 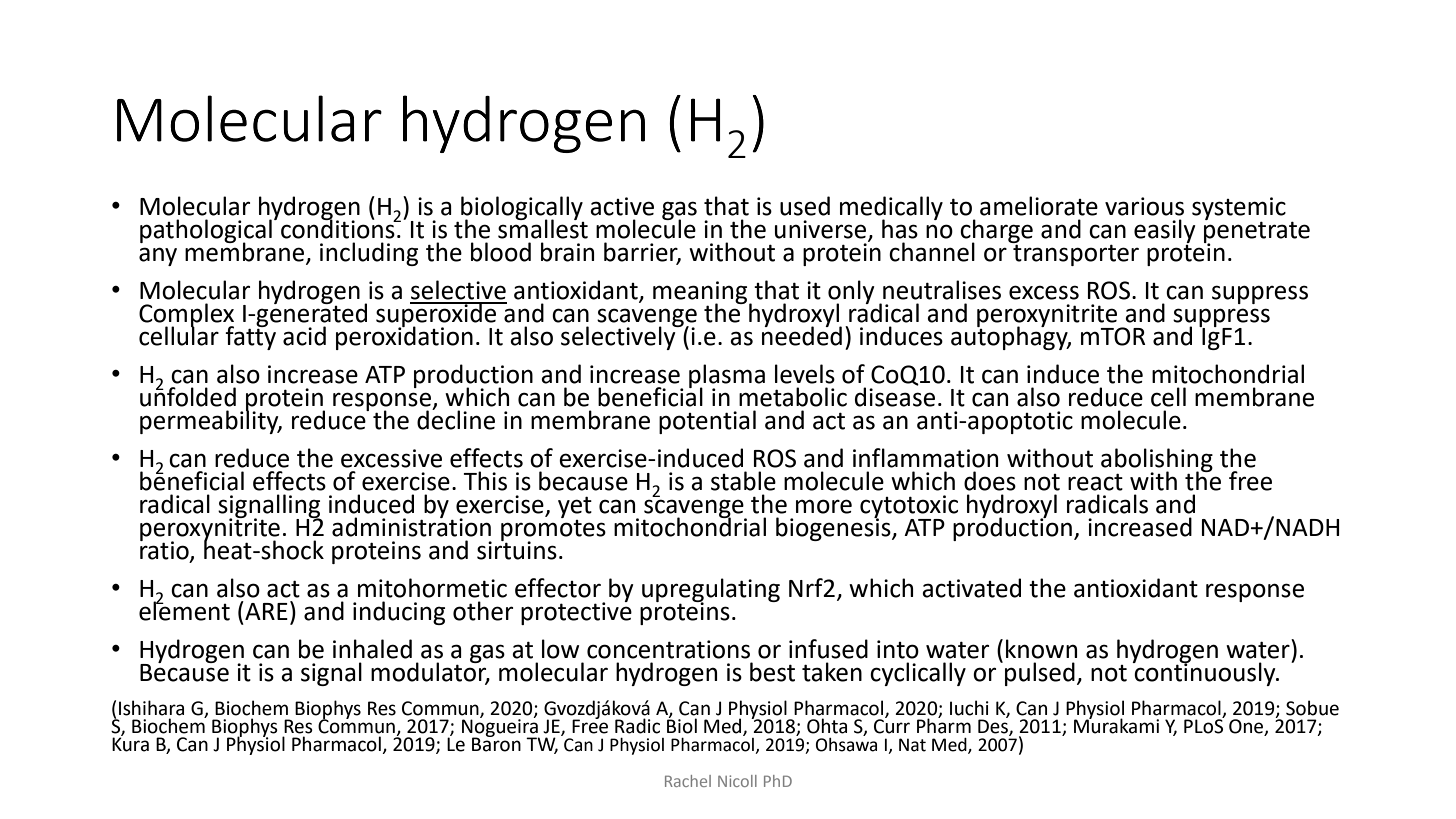 What do you see at coordinates (206, 232) in the document?
I see `pathological` at bounding box center [206, 232].
